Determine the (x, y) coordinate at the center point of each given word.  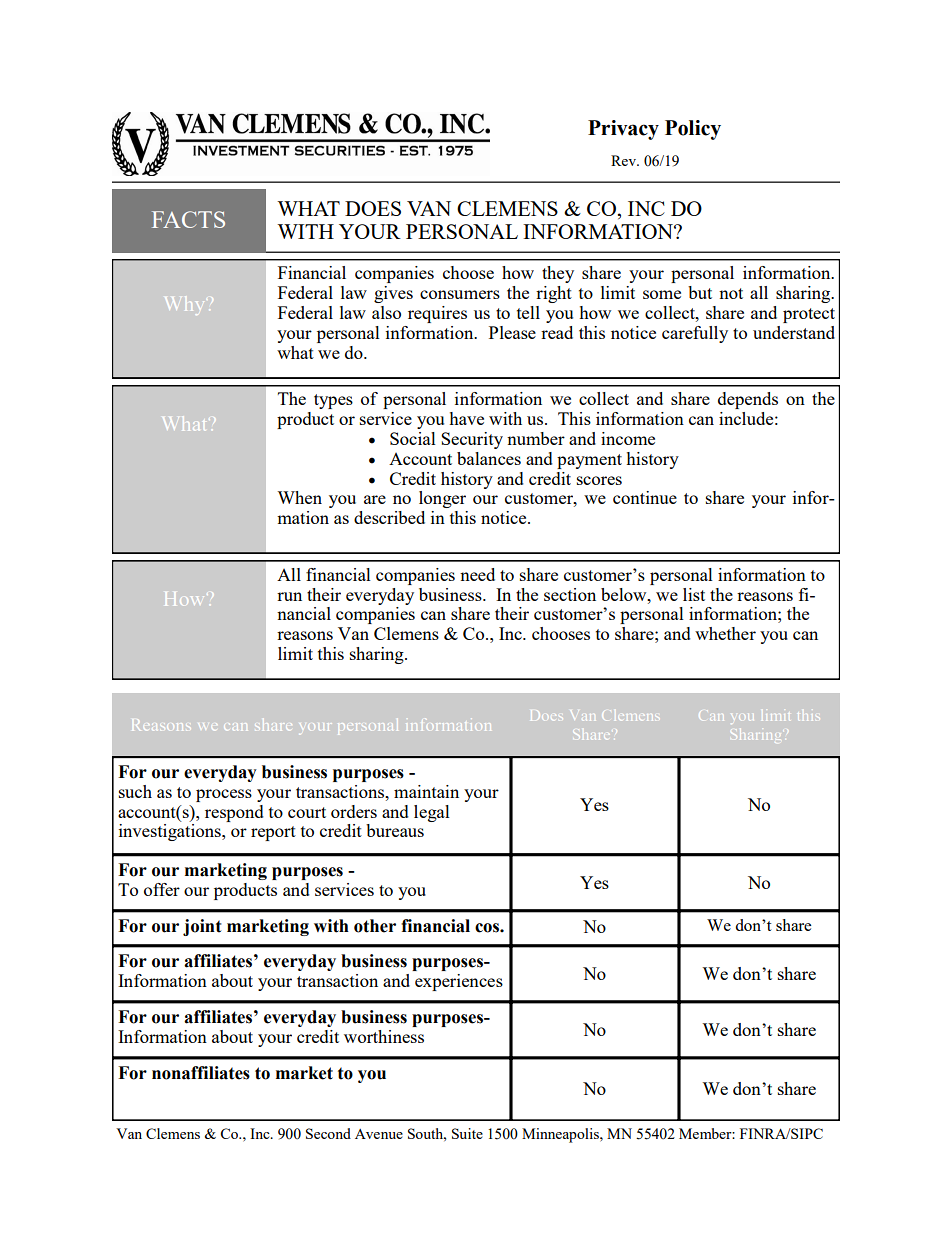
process (224, 795)
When (299, 497)
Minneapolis (561, 1135)
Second (328, 1133)
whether (725, 633)
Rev (625, 160)
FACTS (188, 219)
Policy (693, 130)
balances (489, 458)
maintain (426, 791)
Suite (467, 1133)
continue (645, 497)
